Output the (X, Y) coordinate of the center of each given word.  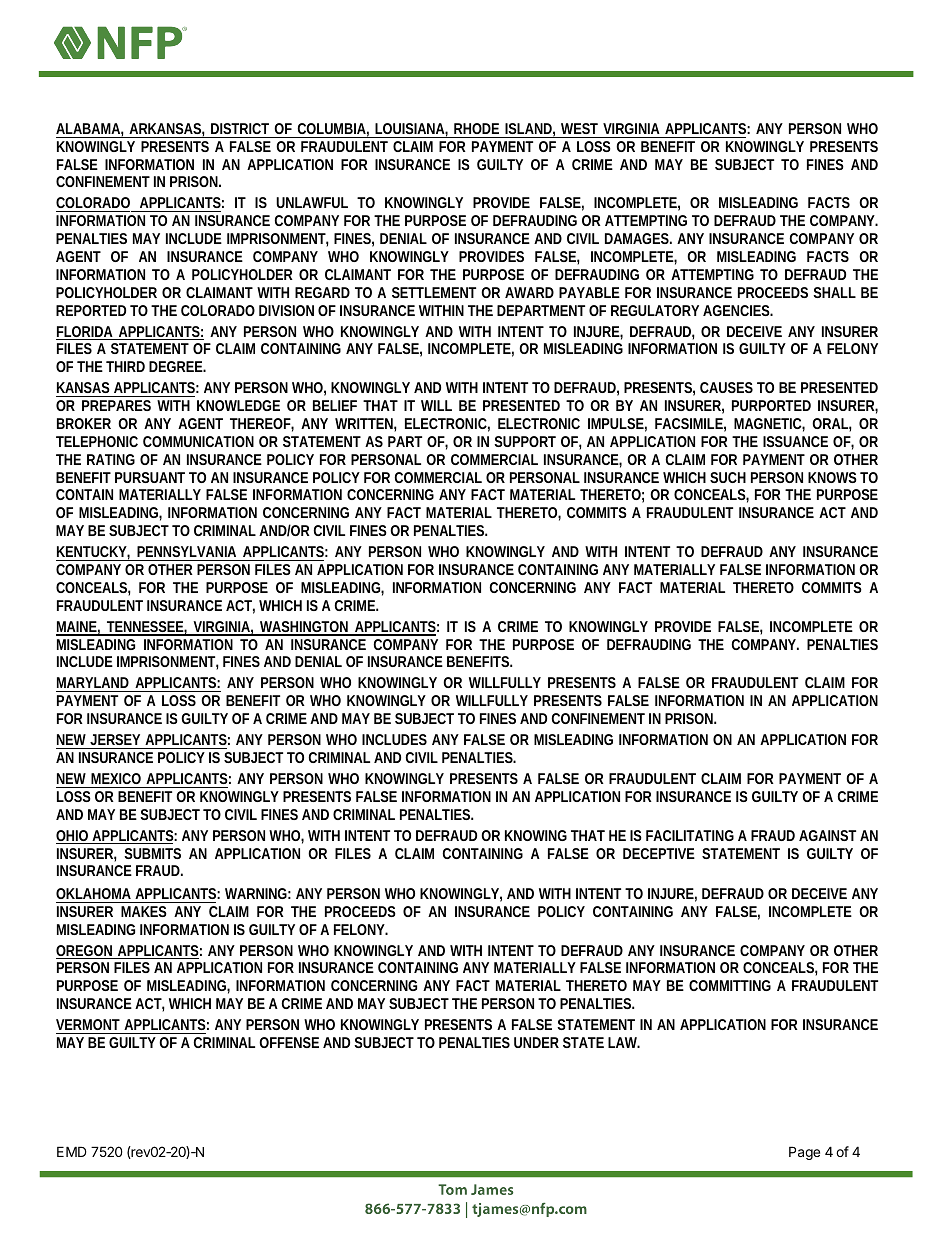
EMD (72, 1151)
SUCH (728, 477)
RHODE (476, 128)
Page (804, 1153)
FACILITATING (690, 835)
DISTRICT (240, 128)
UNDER (536, 1042)
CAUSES (726, 387)
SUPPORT (525, 441)
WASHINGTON (304, 628)
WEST (579, 128)
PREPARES (116, 405)
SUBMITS (152, 853)
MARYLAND (93, 682)
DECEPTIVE (659, 853)
